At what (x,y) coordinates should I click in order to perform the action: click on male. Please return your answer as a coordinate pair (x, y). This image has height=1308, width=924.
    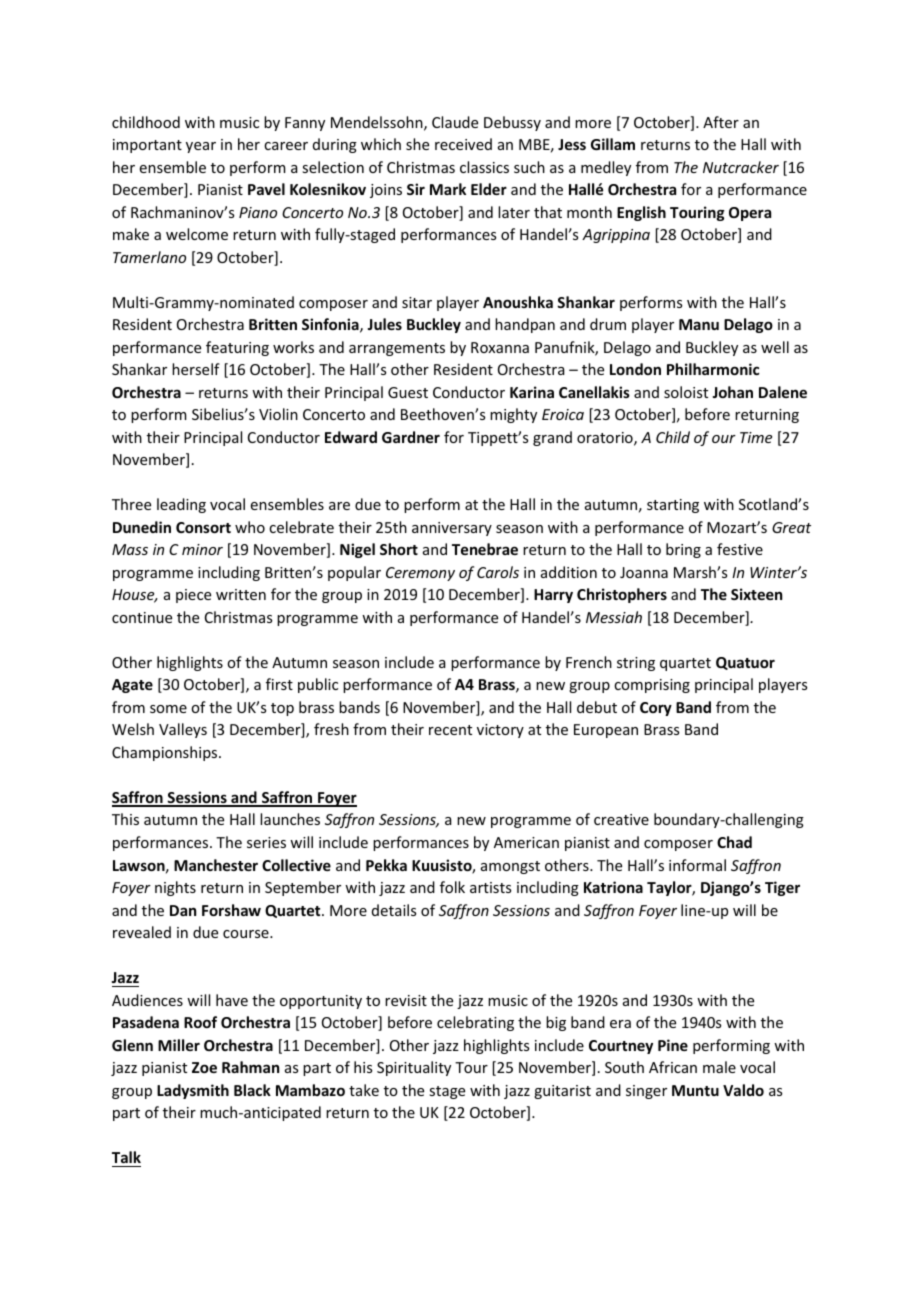
    Looking at the image, I should click on (719, 1067).
